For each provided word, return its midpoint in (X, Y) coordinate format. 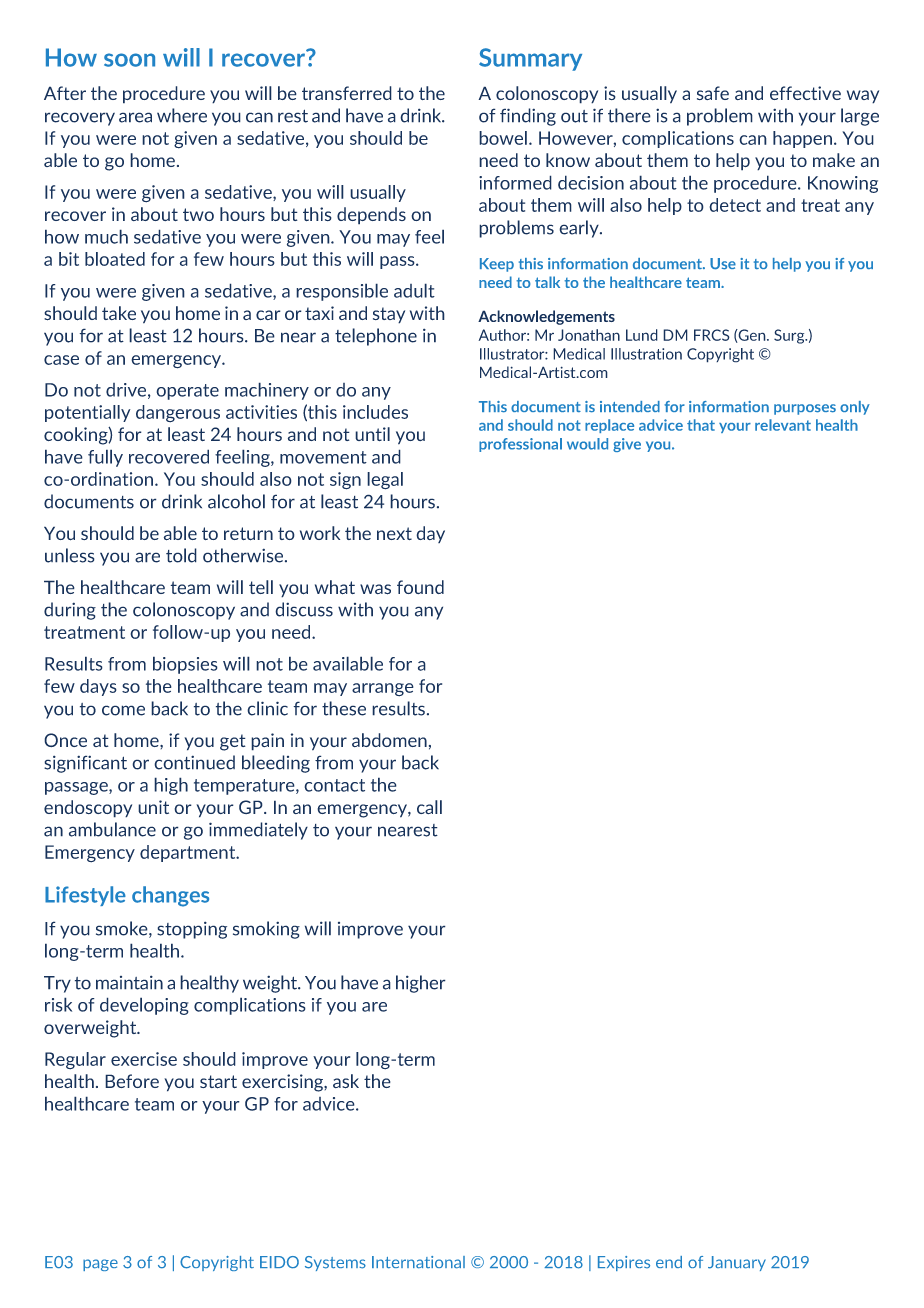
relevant (783, 425)
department (189, 853)
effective (805, 93)
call (429, 807)
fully (105, 458)
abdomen (389, 740)
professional (520, 445)
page (100, 1265)
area (135, 117)
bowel (503, 138)
